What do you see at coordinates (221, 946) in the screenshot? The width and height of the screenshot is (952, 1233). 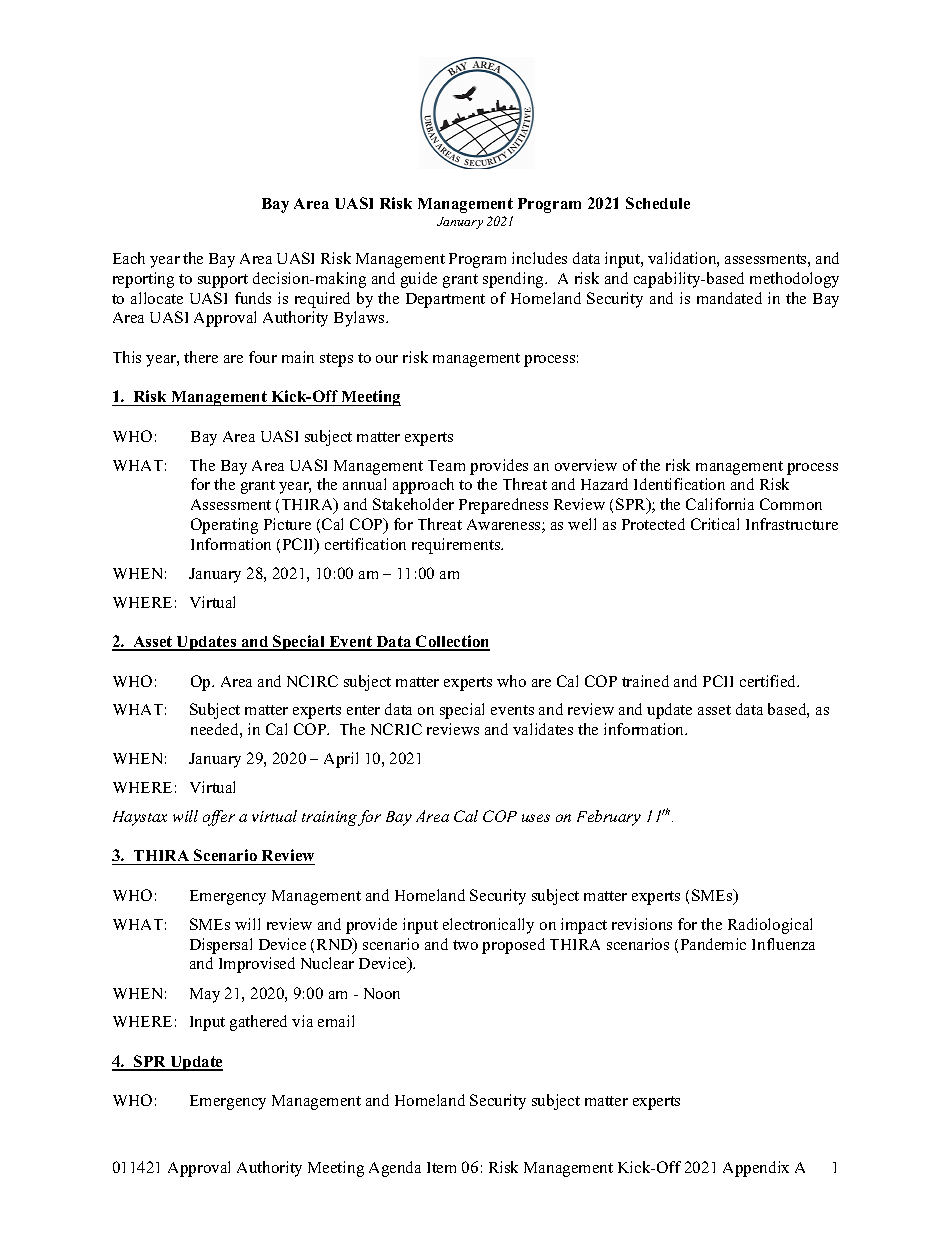 I see `Dispersal` at bounding box center [221, 946].
